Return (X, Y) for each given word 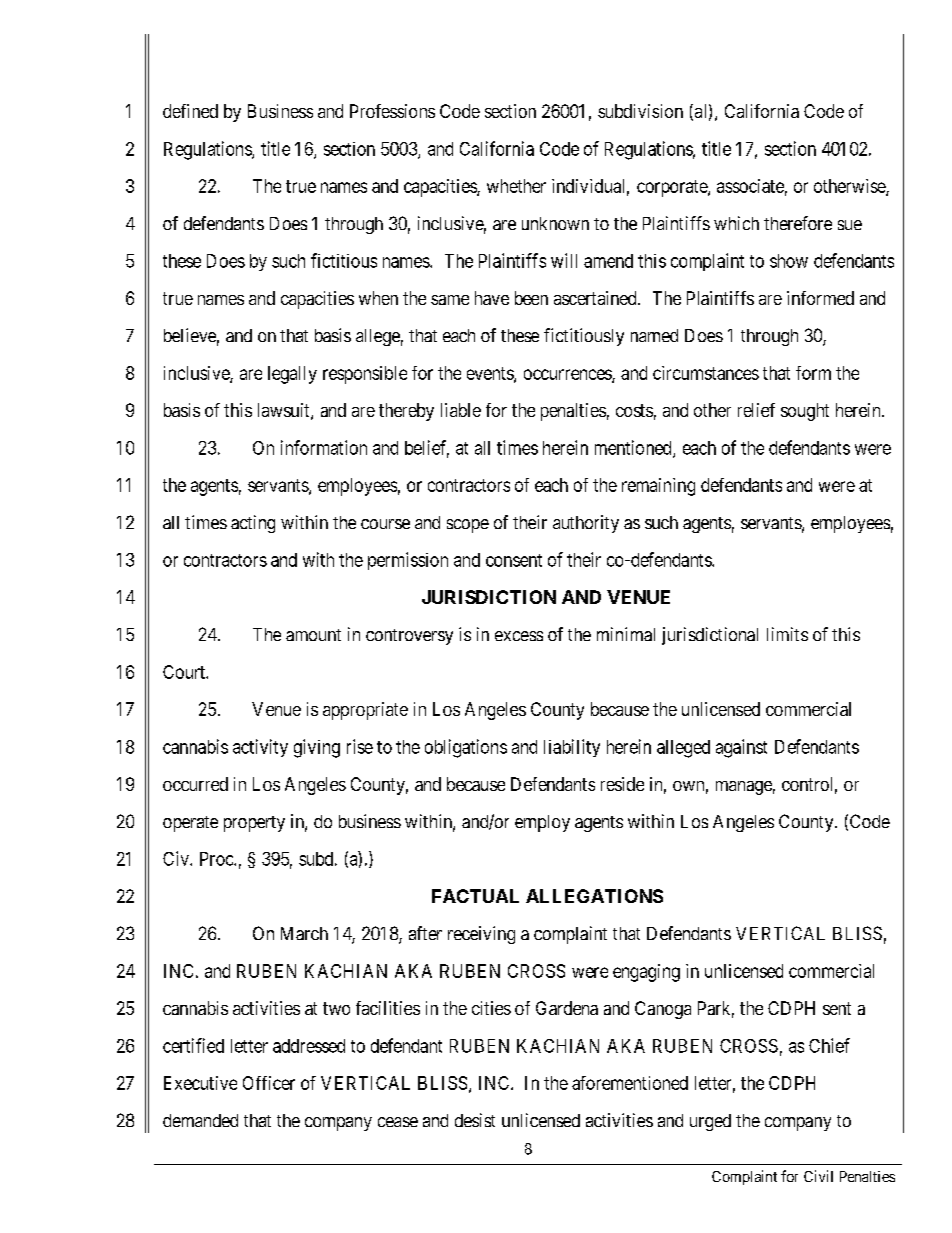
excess (519, 636)
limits (787, 634)
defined (190, 111)
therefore (798, 223)
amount (313, 635)
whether (516, 186)
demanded (200, 1120)
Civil (818, 1176)
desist (475, 1120)
